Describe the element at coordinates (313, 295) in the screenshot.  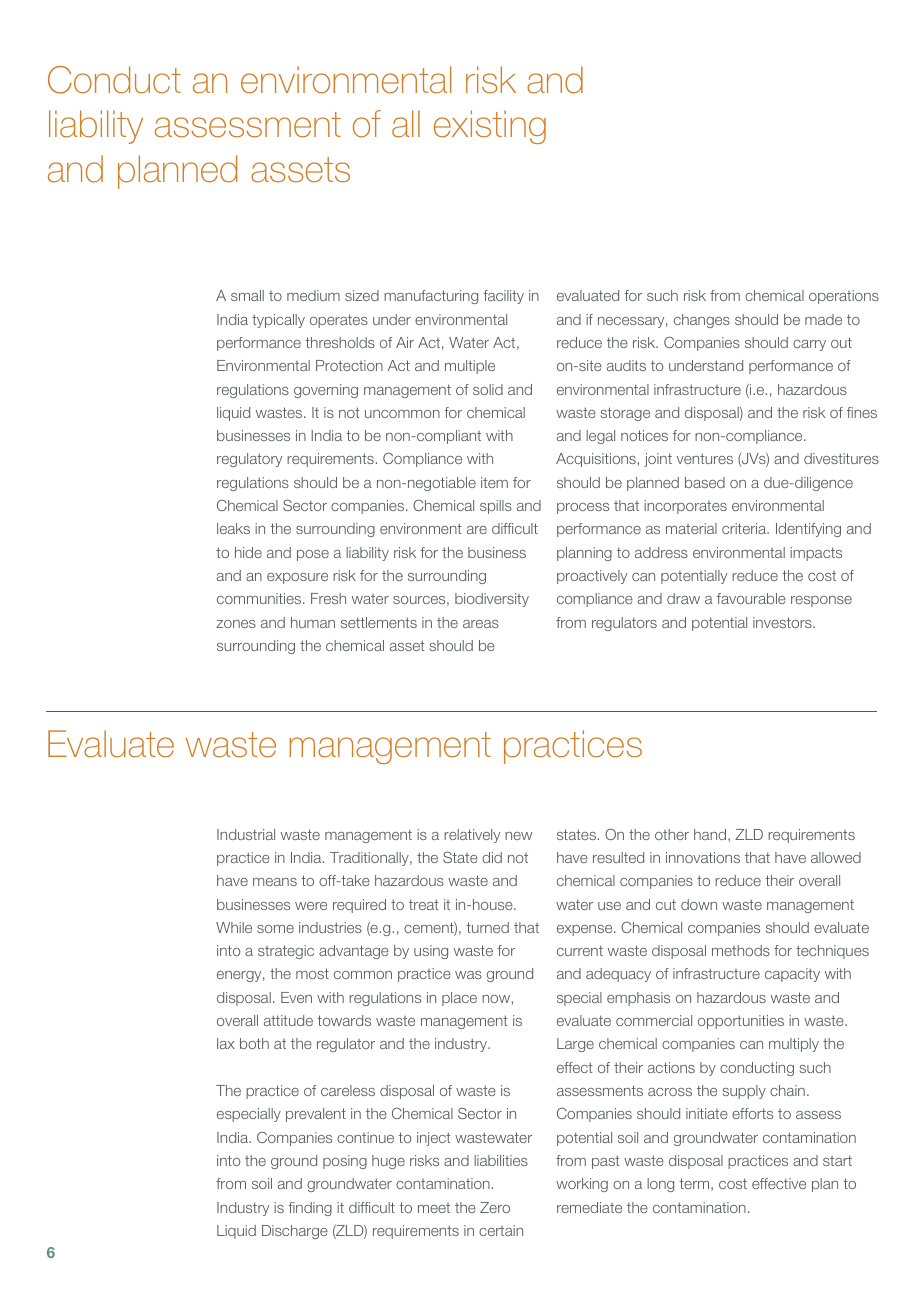
I see `medium` at that location.
